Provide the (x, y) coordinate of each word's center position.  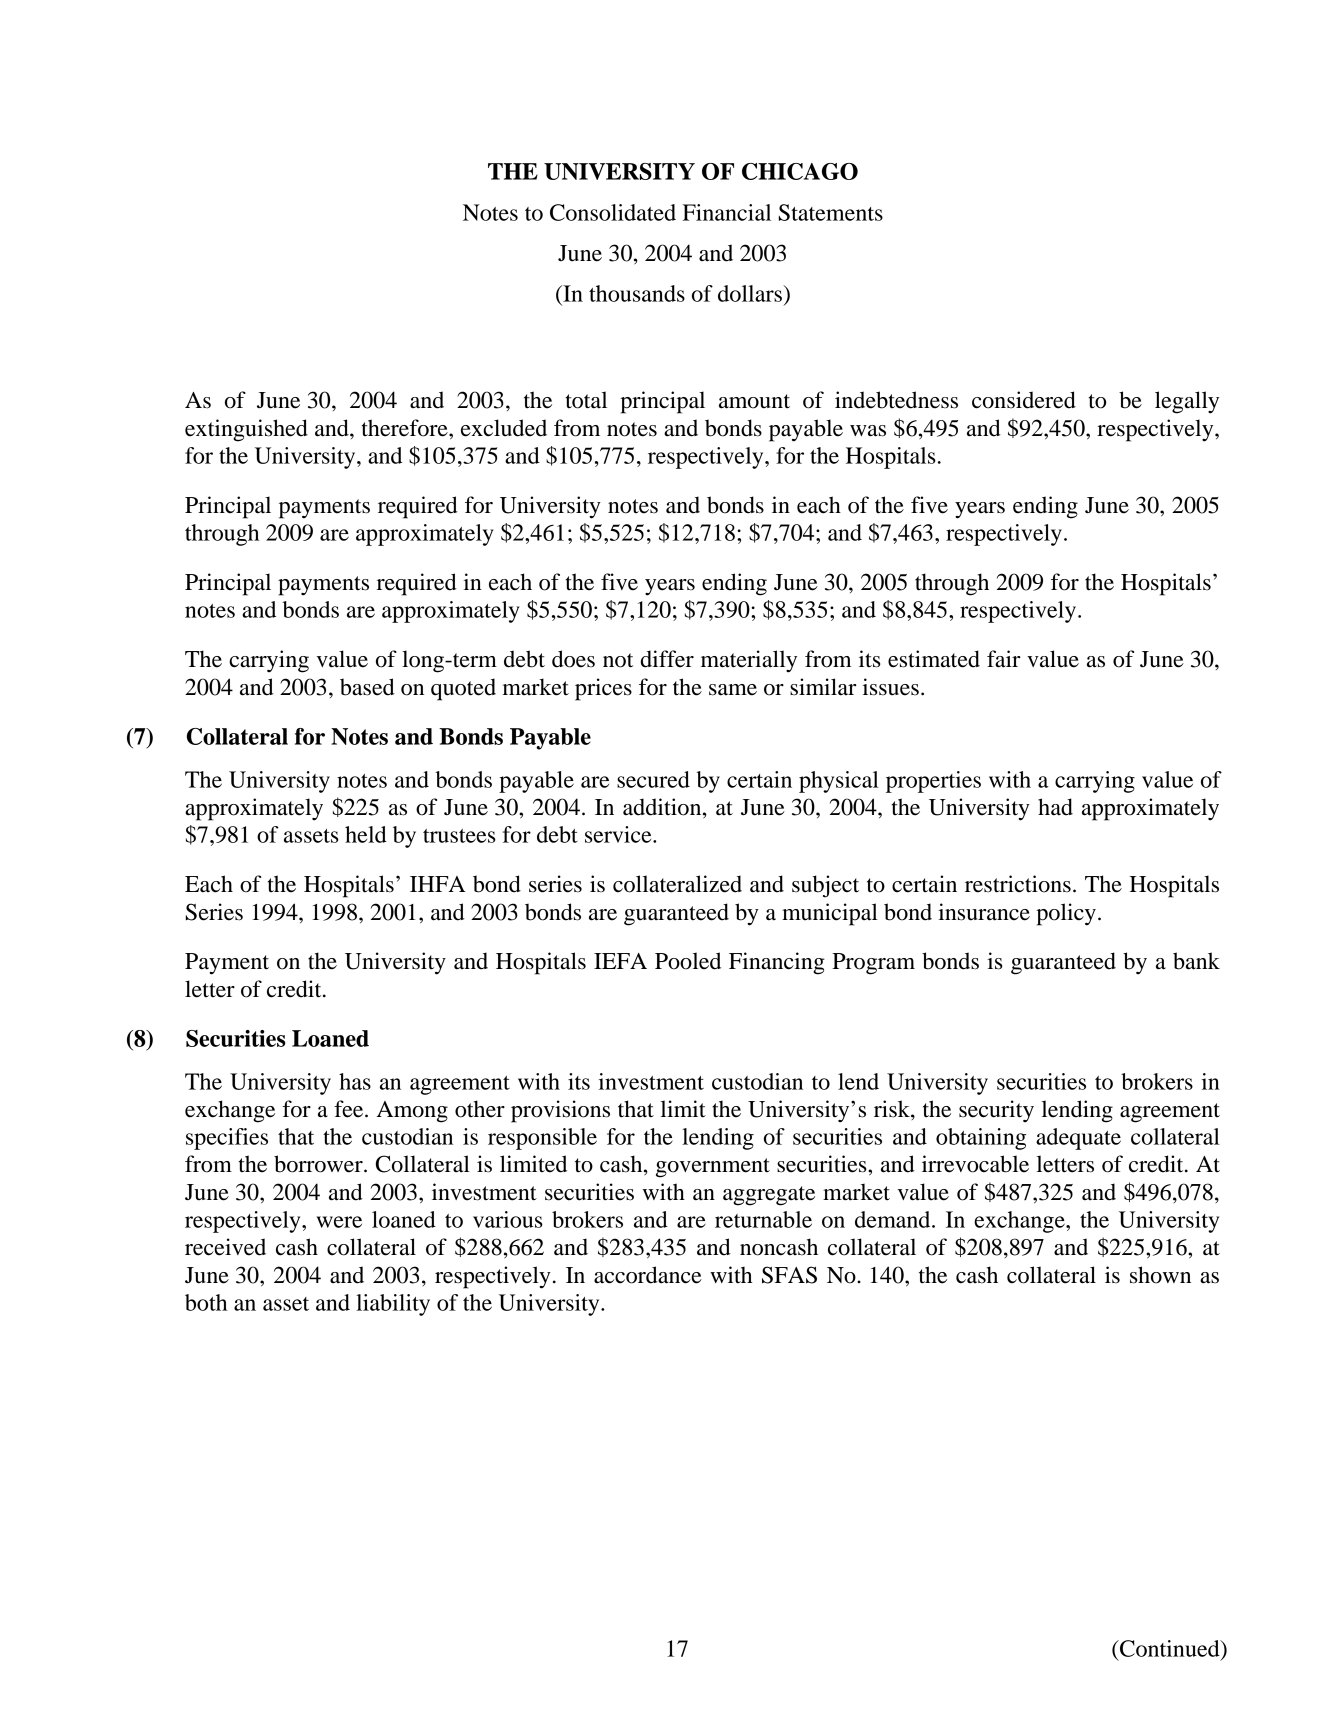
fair (1004, 659)
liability (393, 1305)
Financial (727, 212)
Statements (831, 212)
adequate (1078, 1139)
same (733, 690)
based (367, 687)
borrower (319, 1164)
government (713, 1168)
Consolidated (613, 212)
